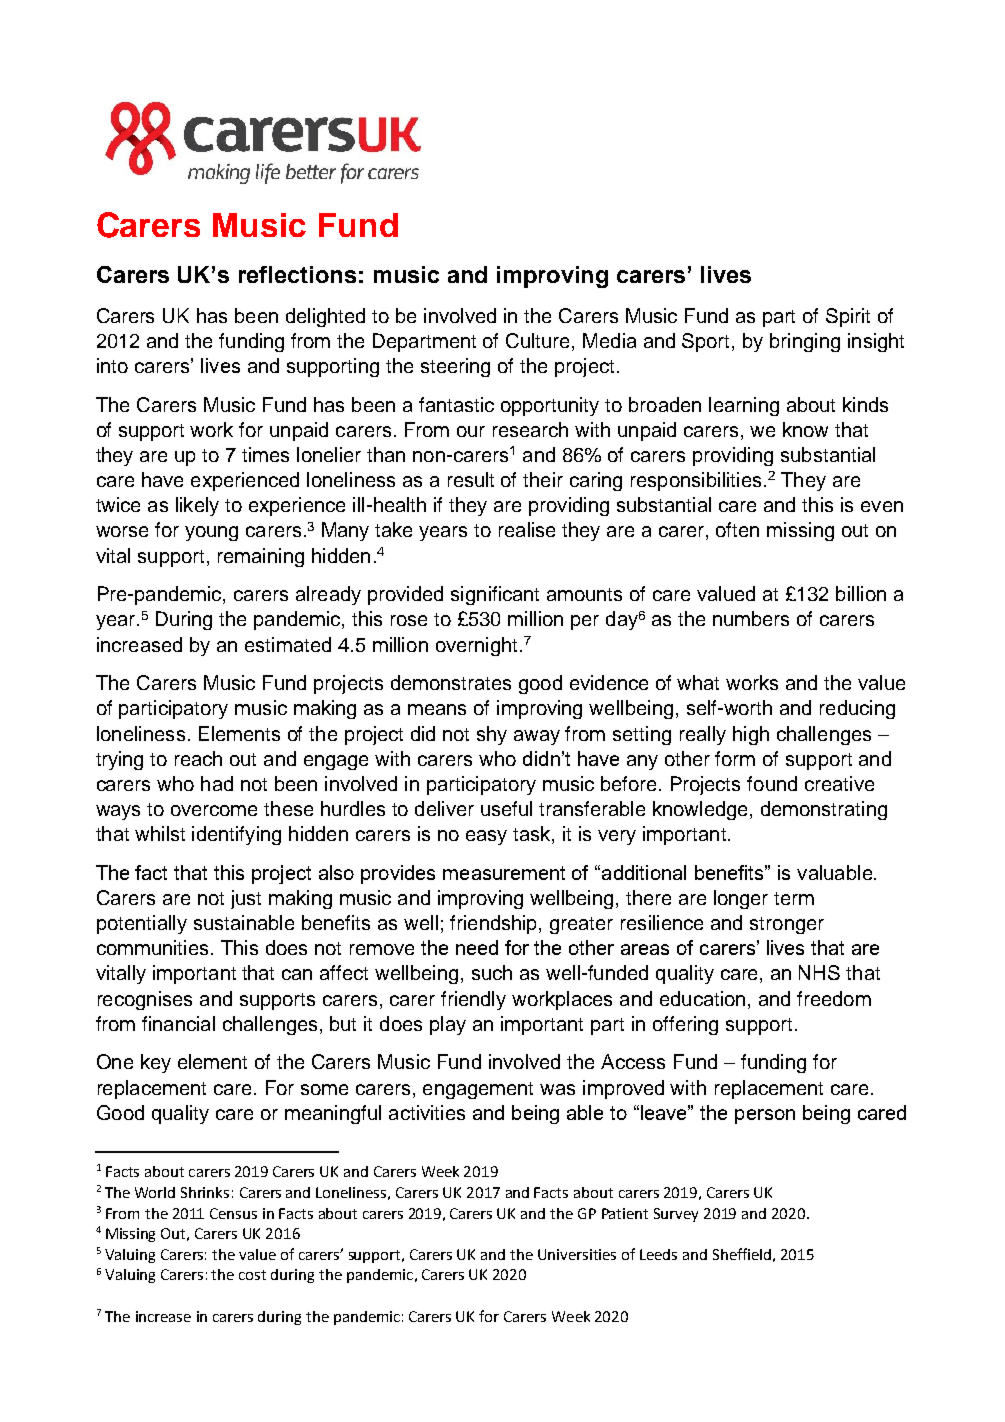  What do you see at coordinates (751, 618) in the screenshot?
I see `numbers` at bounding box center [751, 618].
